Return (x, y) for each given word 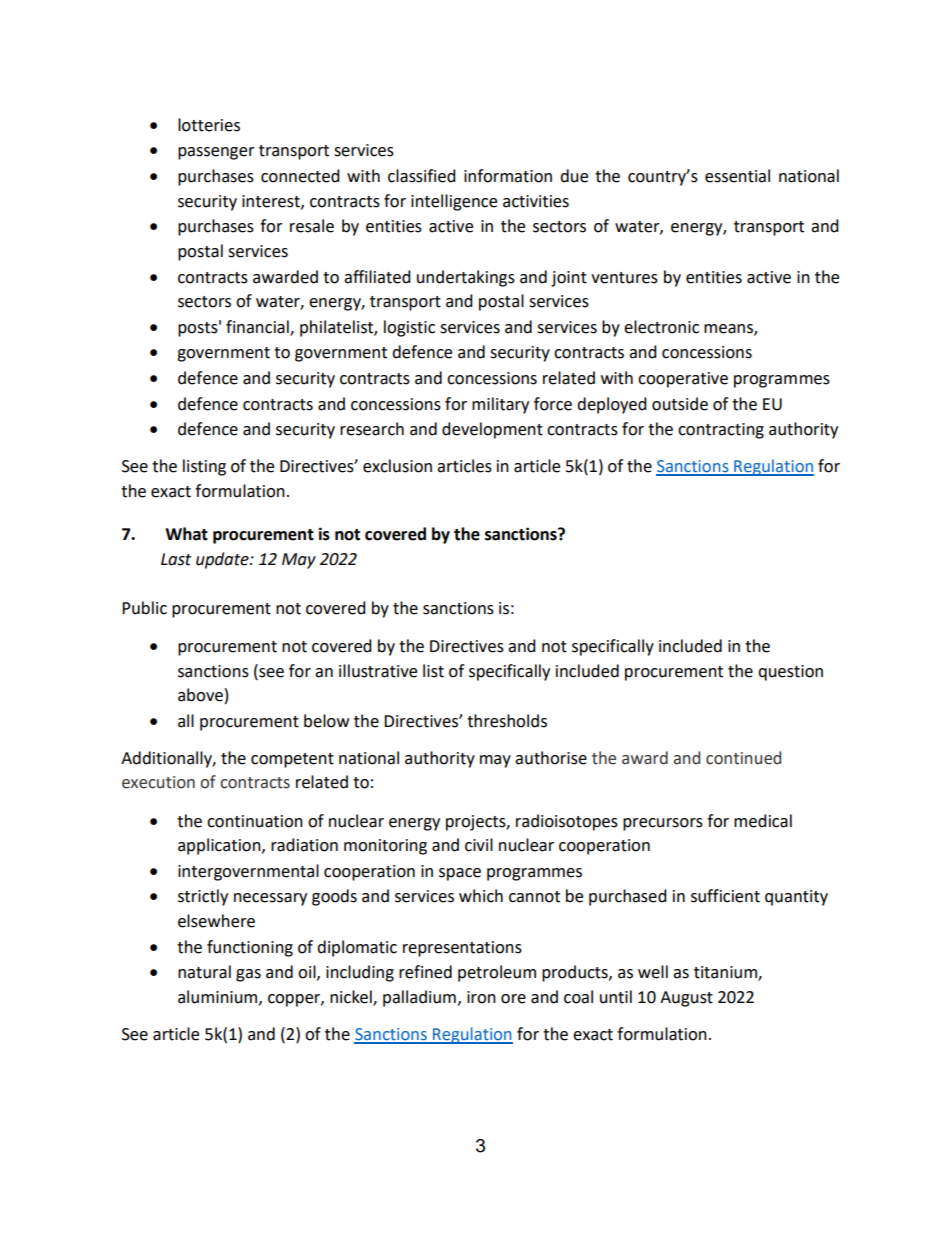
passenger (216, 153)
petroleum (497, 973)
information (508, 176)
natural (204, 972)
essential (737, 176)
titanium (726, 973)
